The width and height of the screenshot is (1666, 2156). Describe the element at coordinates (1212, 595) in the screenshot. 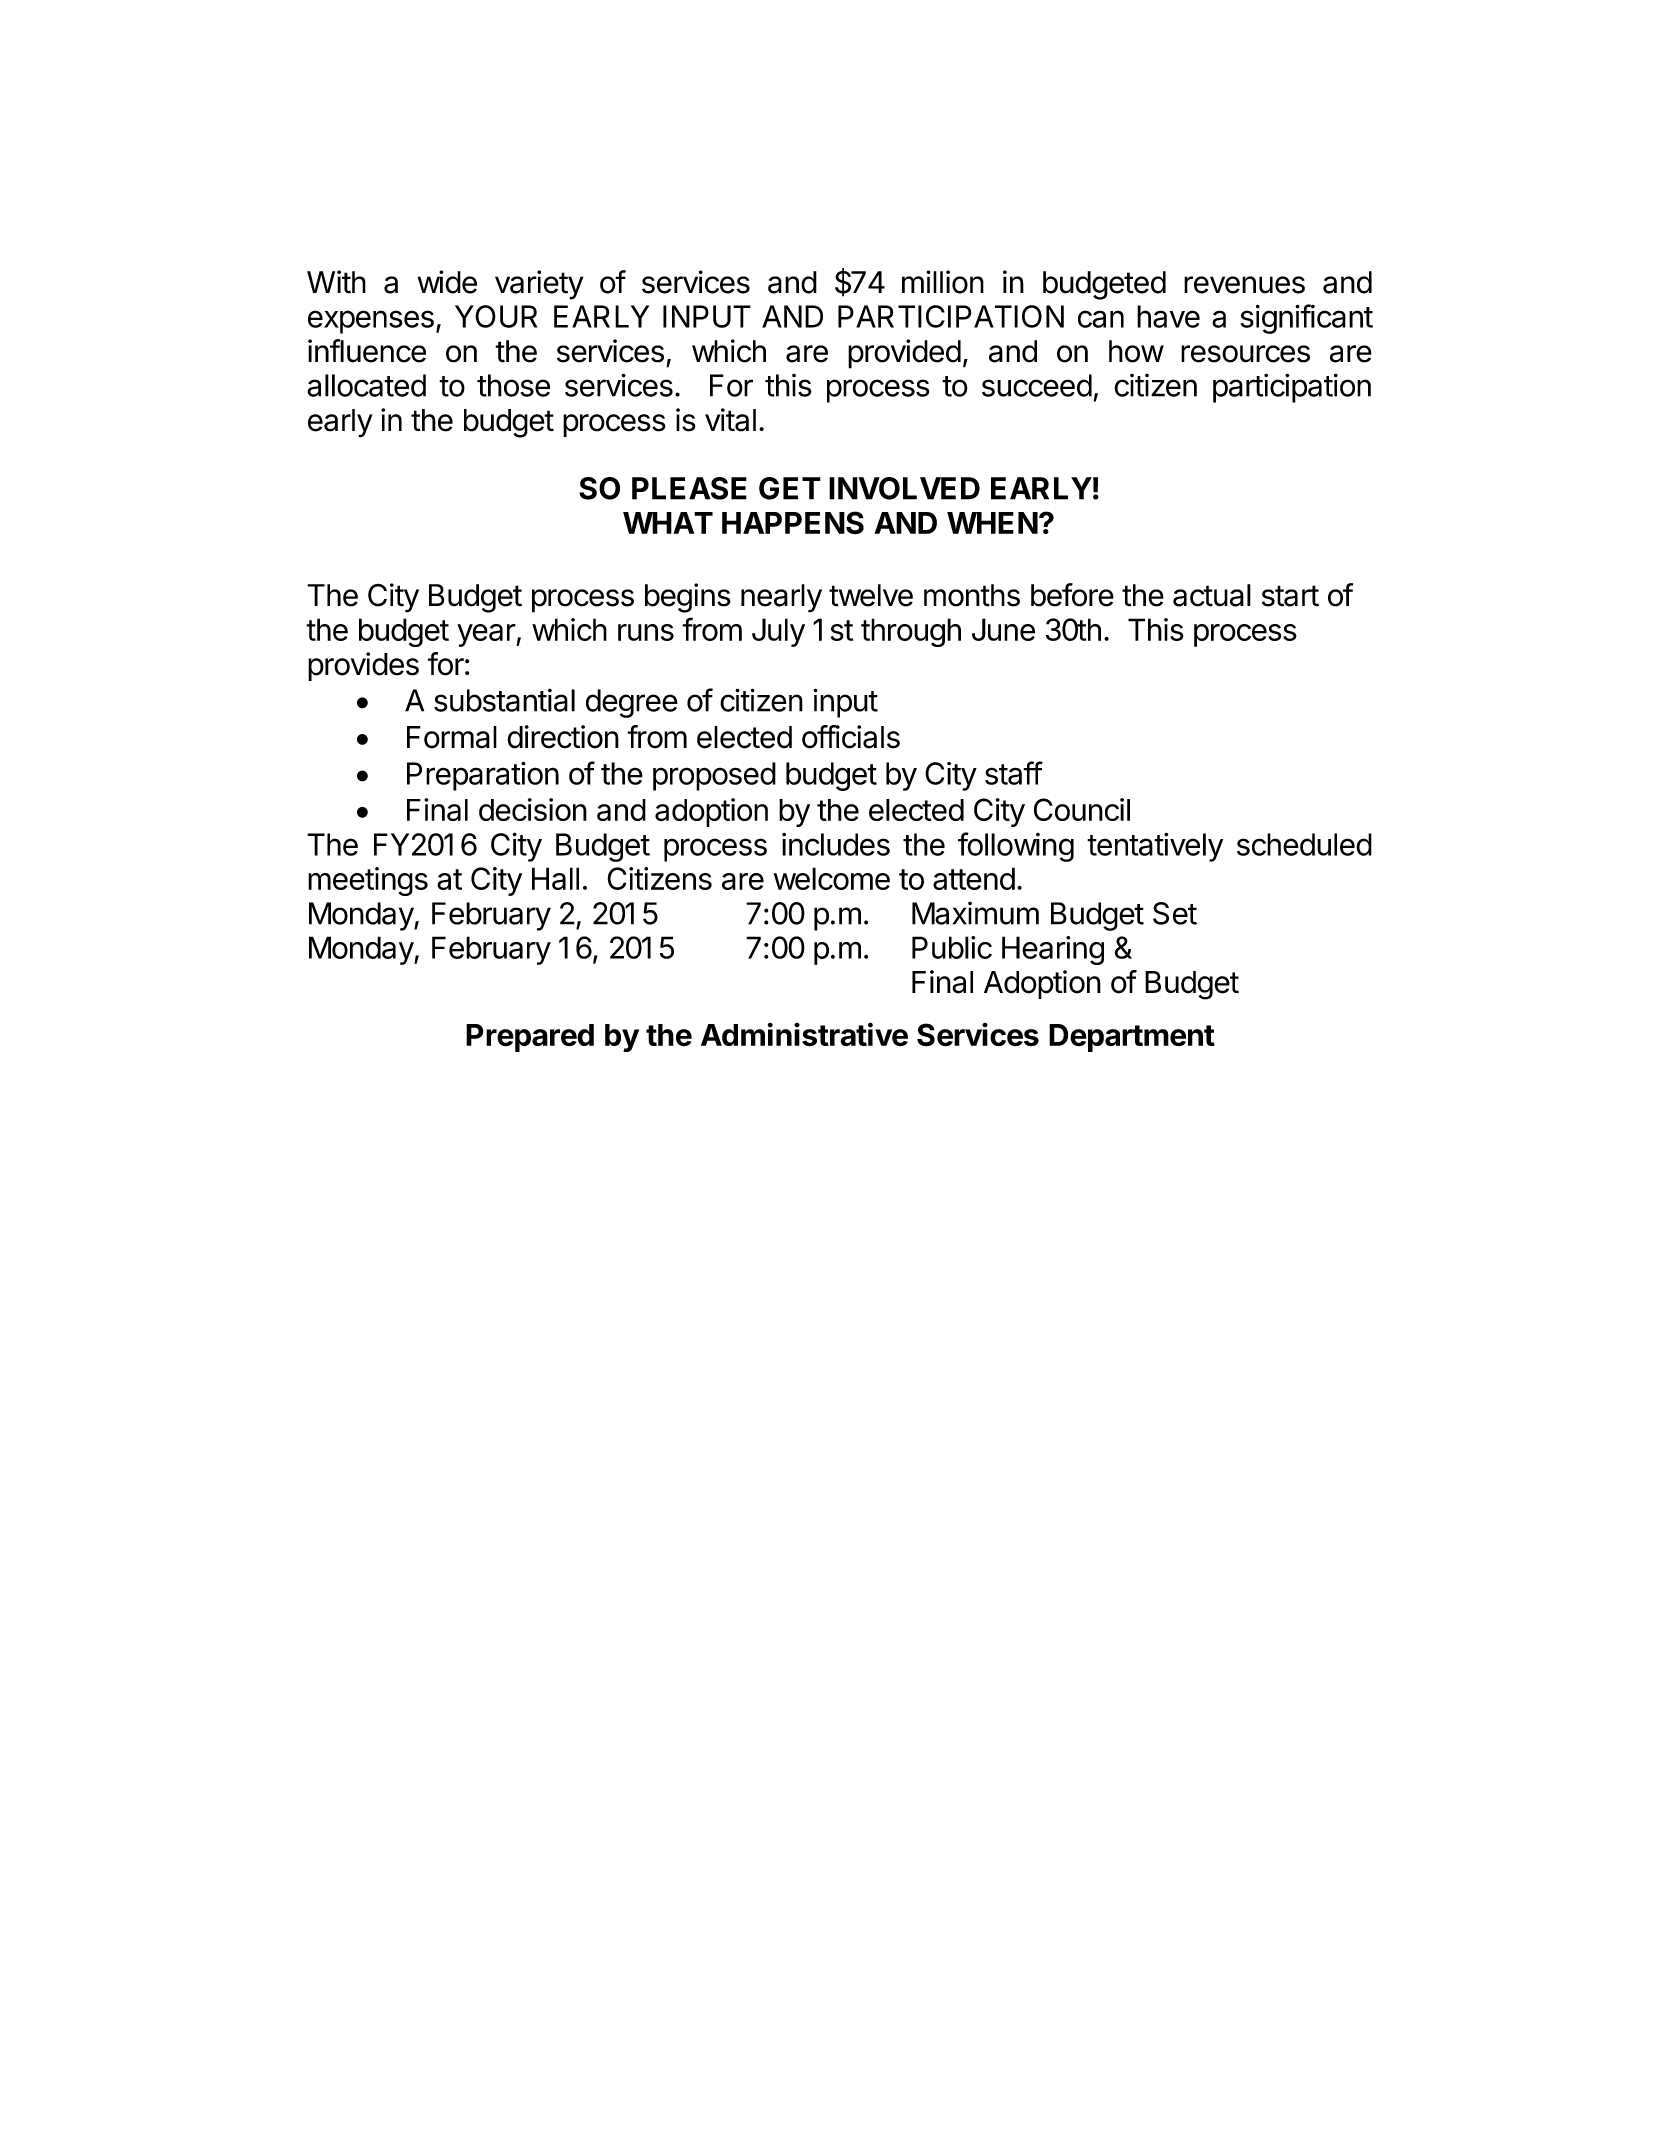

I see `actual` at that location.
